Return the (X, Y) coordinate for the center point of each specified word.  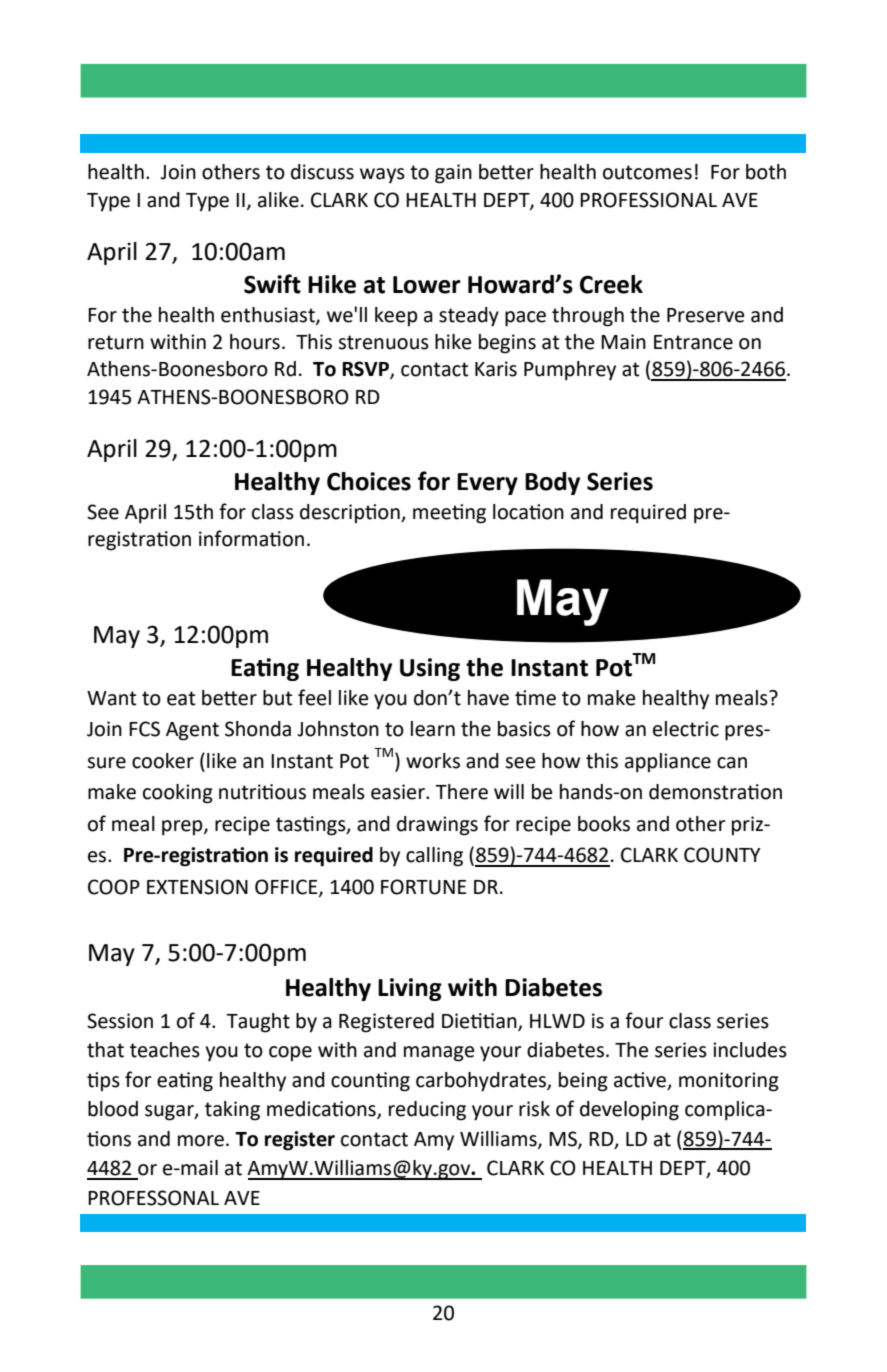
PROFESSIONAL (648, 200)
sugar (170, 1113)
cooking (178, 794)
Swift (272, 284)
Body (552, 483)
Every (487, 484)
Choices (369, 481)
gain (453, 174)
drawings (437, 826)
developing (629, 1111)
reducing (427, 1111)
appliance (668, 763)
